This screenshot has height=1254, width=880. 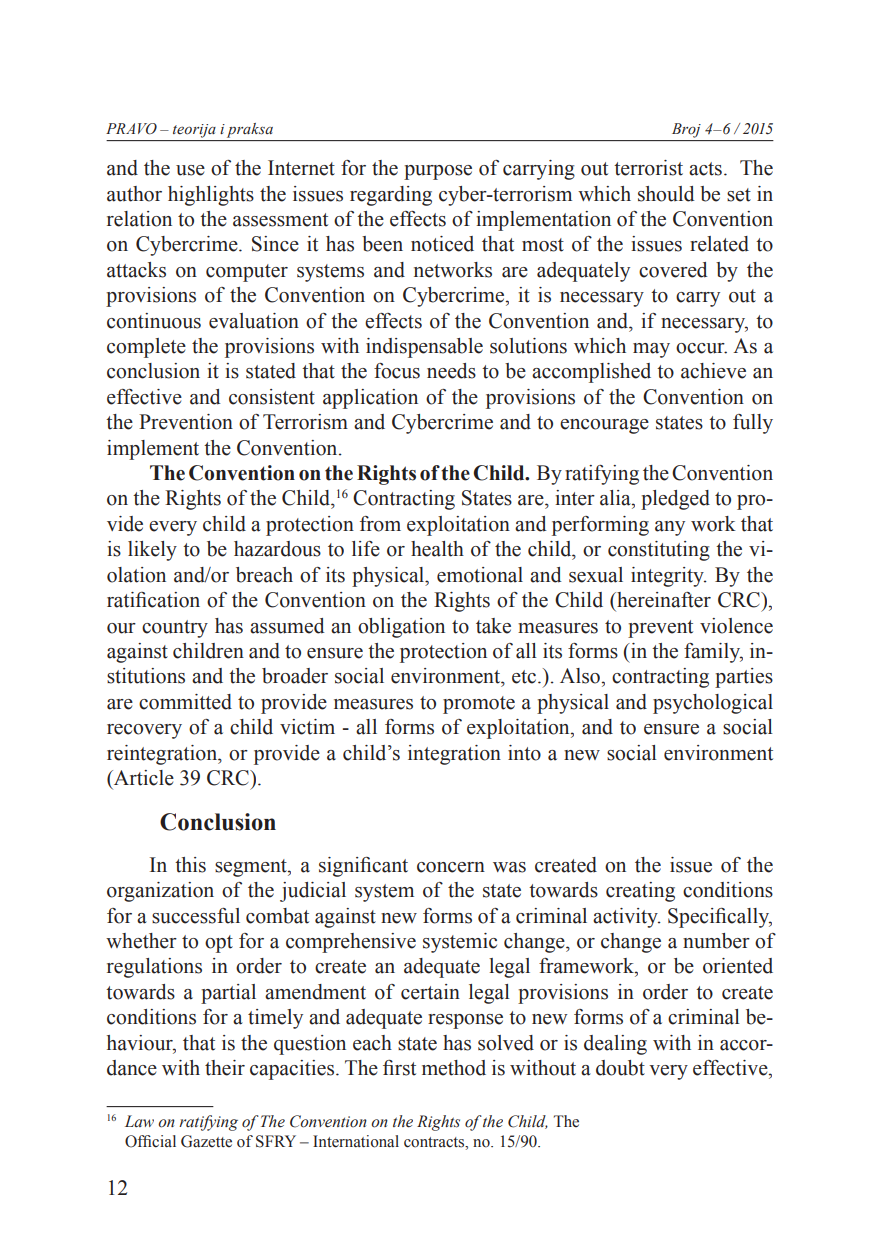 What do you see at coordinates (648, 168) in the screenshot?
I see `terrorist` at bounding box center [648, 168].
